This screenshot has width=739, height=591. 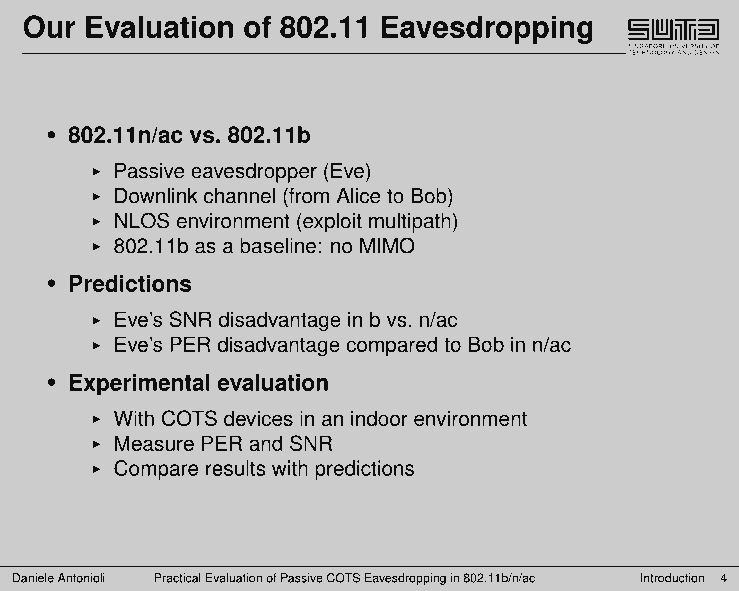 I want to click on Antonioli, so click(x=81, y=578).
